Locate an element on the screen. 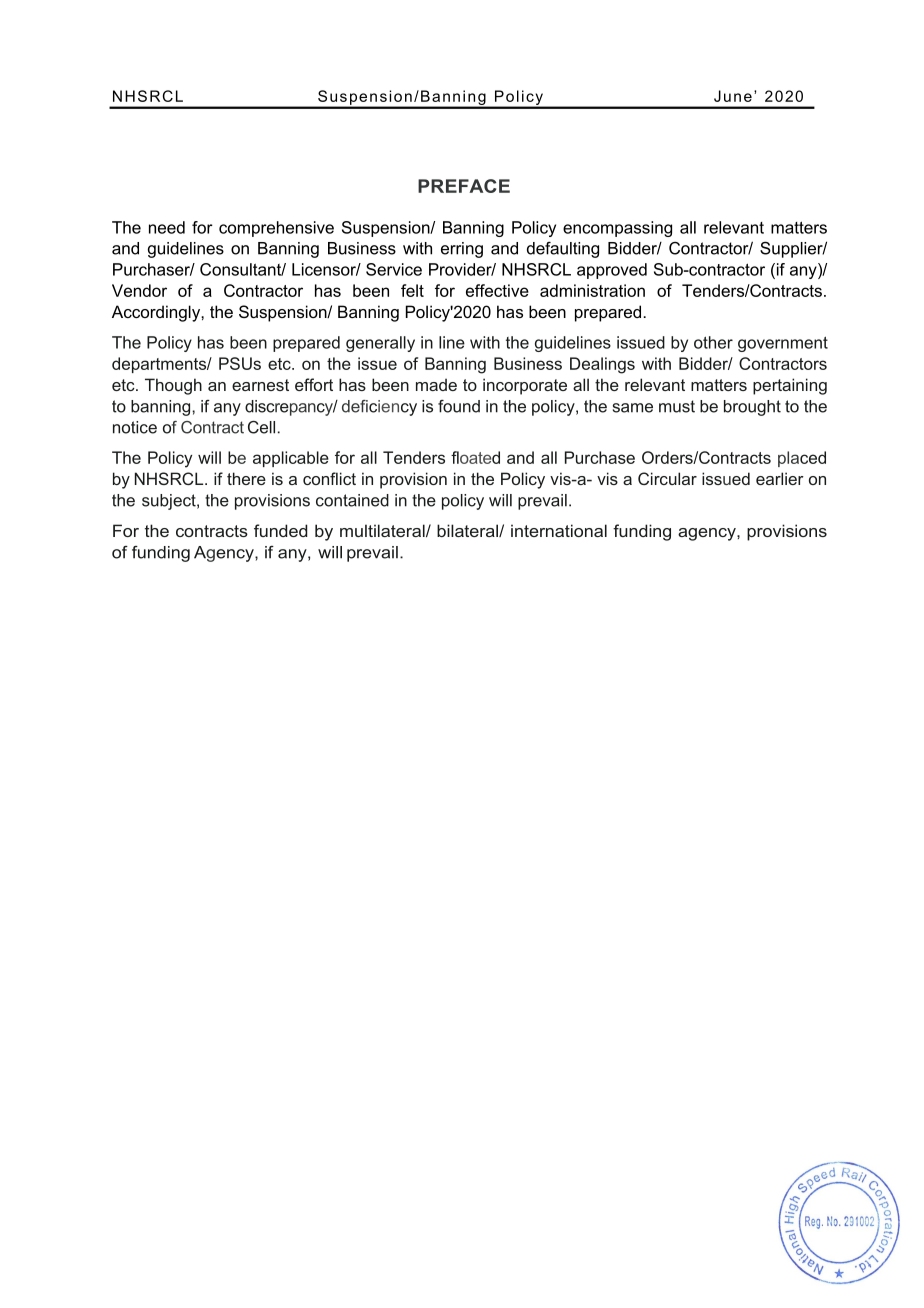 The height and width of the screenshot is (1308, 924). PREFACE is located at coordinates (464, 186).
